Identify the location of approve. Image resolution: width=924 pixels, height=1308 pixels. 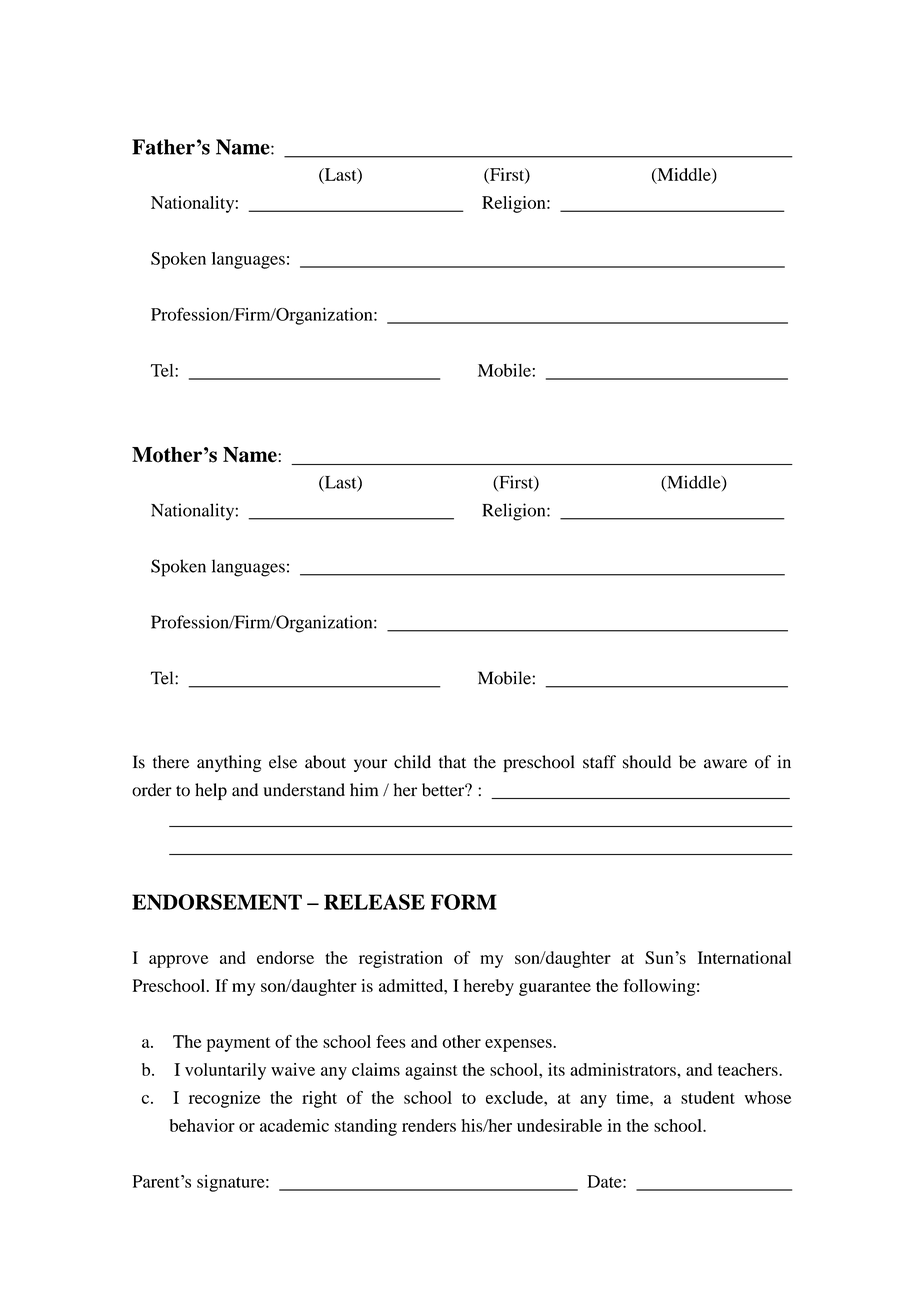
(179, 961).
